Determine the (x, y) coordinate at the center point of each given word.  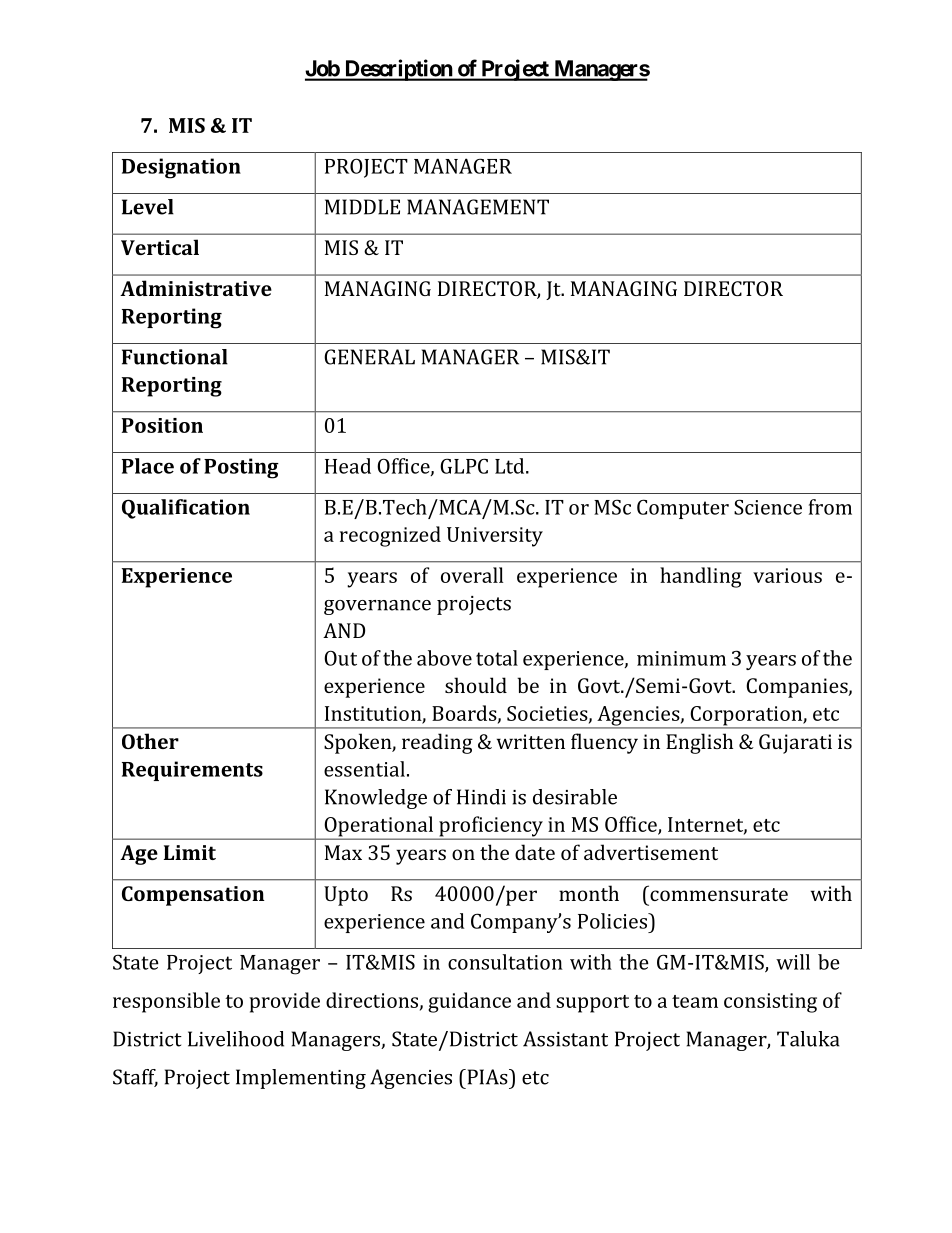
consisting (770, 1003)
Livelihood (236, 1039)
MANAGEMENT (478, 207)
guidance (469, 1002)
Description (398, 70)
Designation (181, 168)
